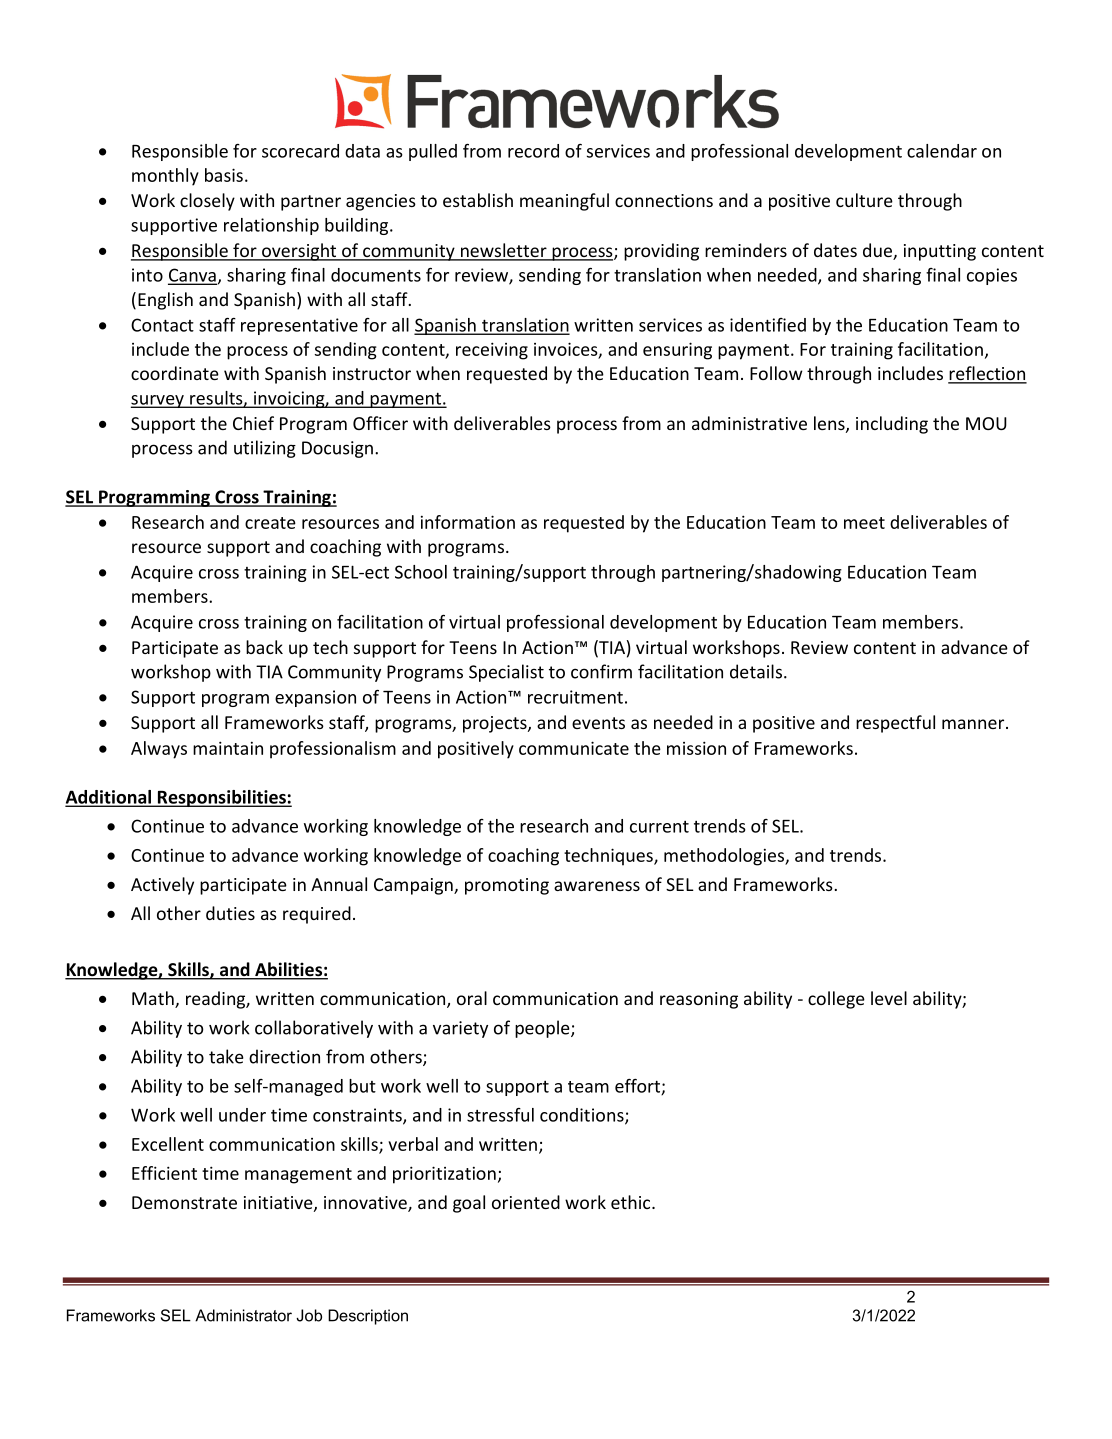 This page has height=1439, width=1112. Describe the element at coordinates (574, 748) in the page. I see `communicate` at that location.
